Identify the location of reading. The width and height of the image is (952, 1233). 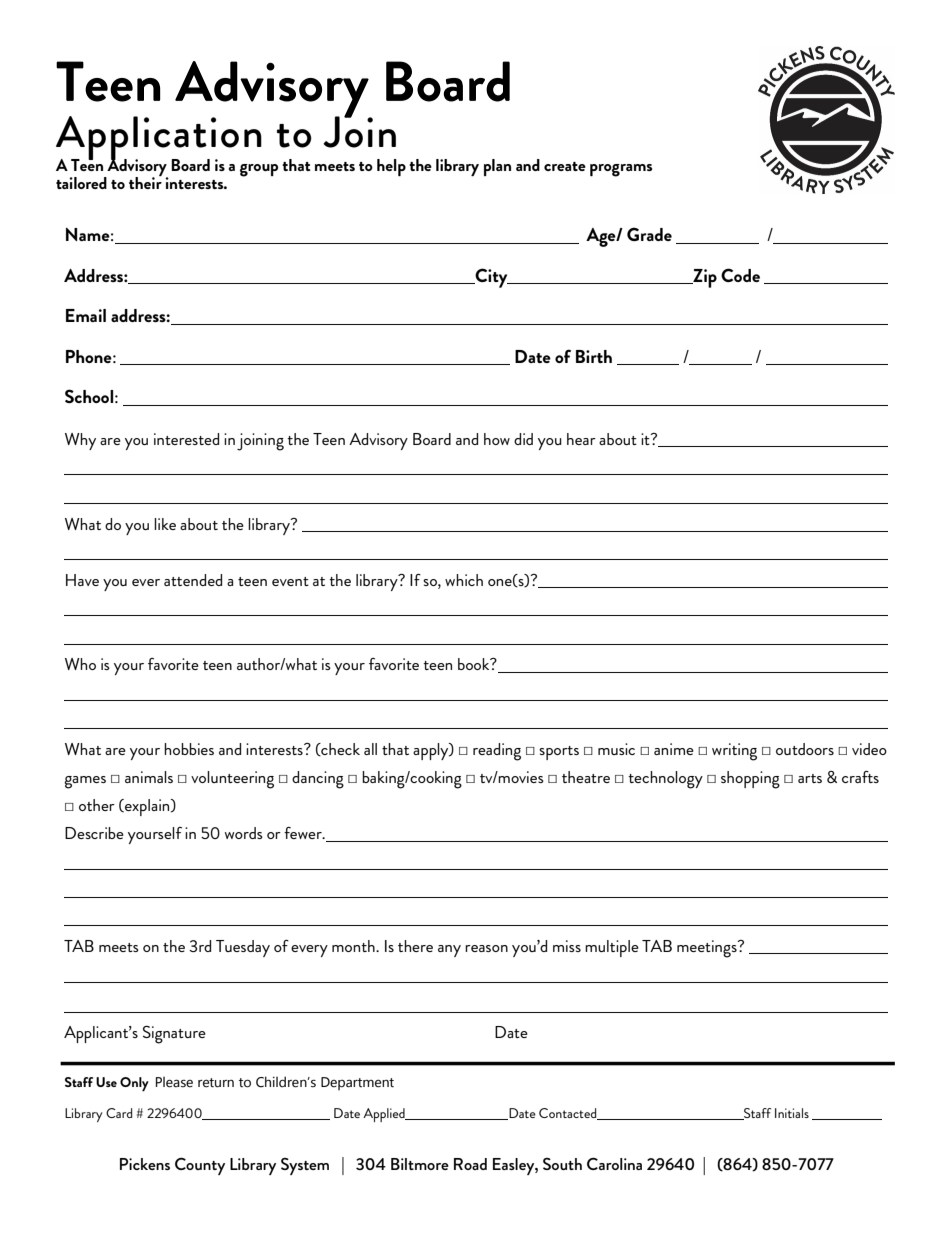
(497, 752).
